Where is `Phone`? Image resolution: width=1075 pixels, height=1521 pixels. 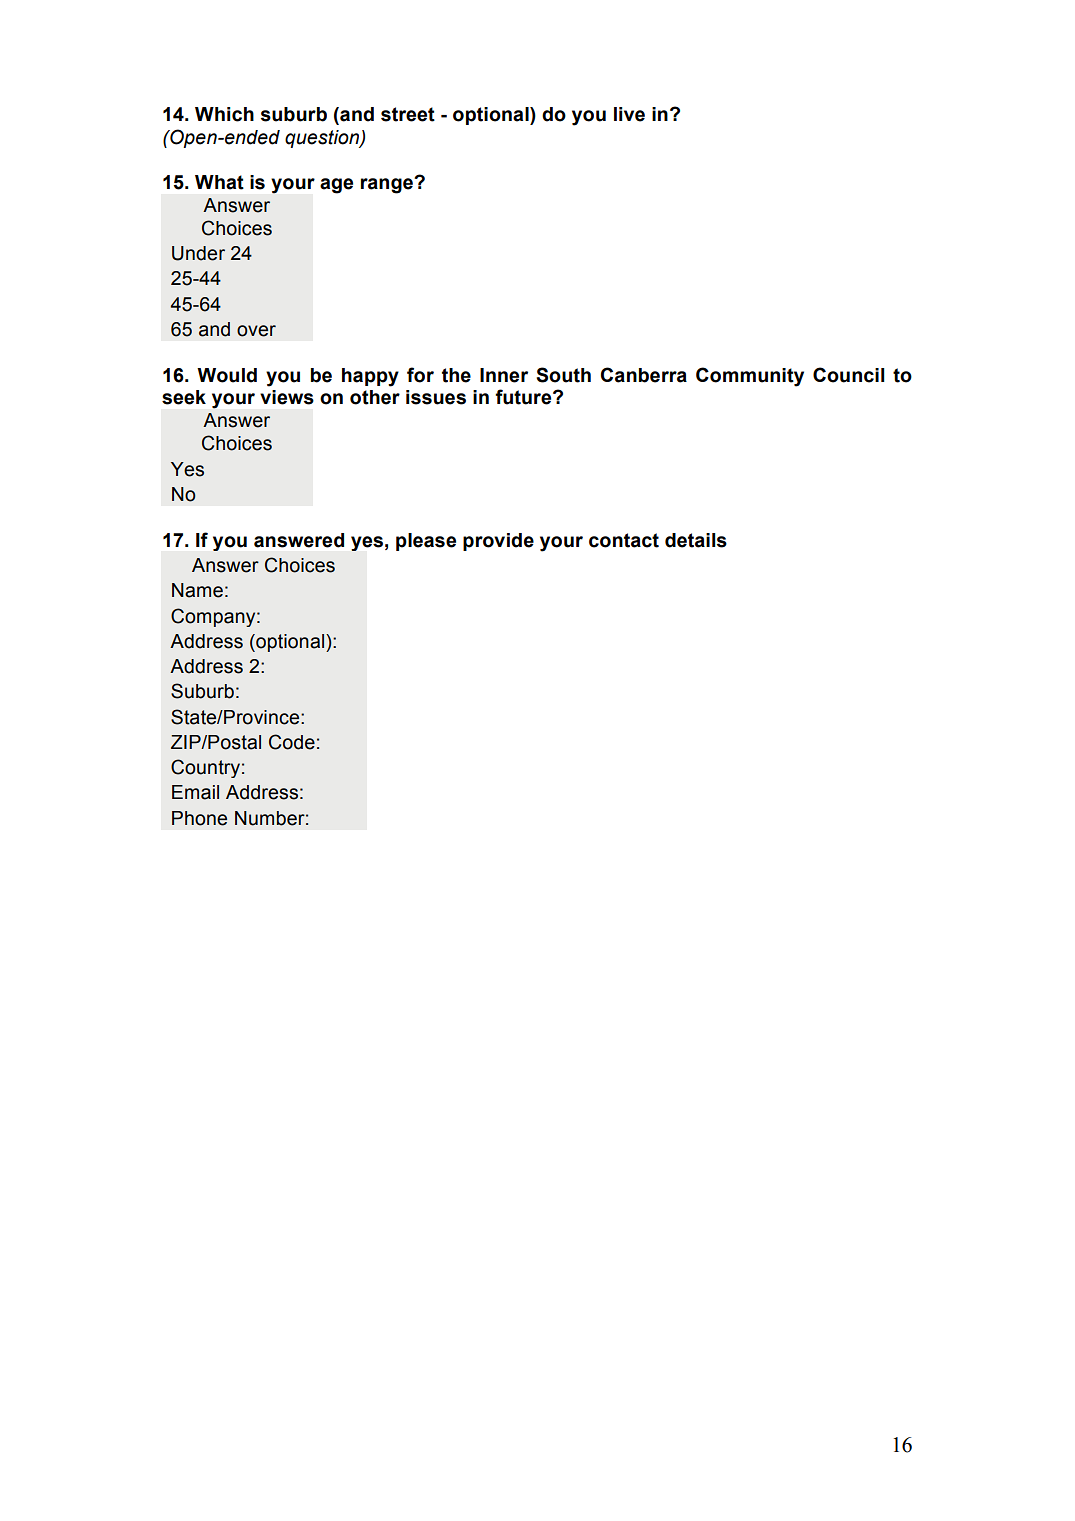 Phone is located at coordinates (199, 818).
